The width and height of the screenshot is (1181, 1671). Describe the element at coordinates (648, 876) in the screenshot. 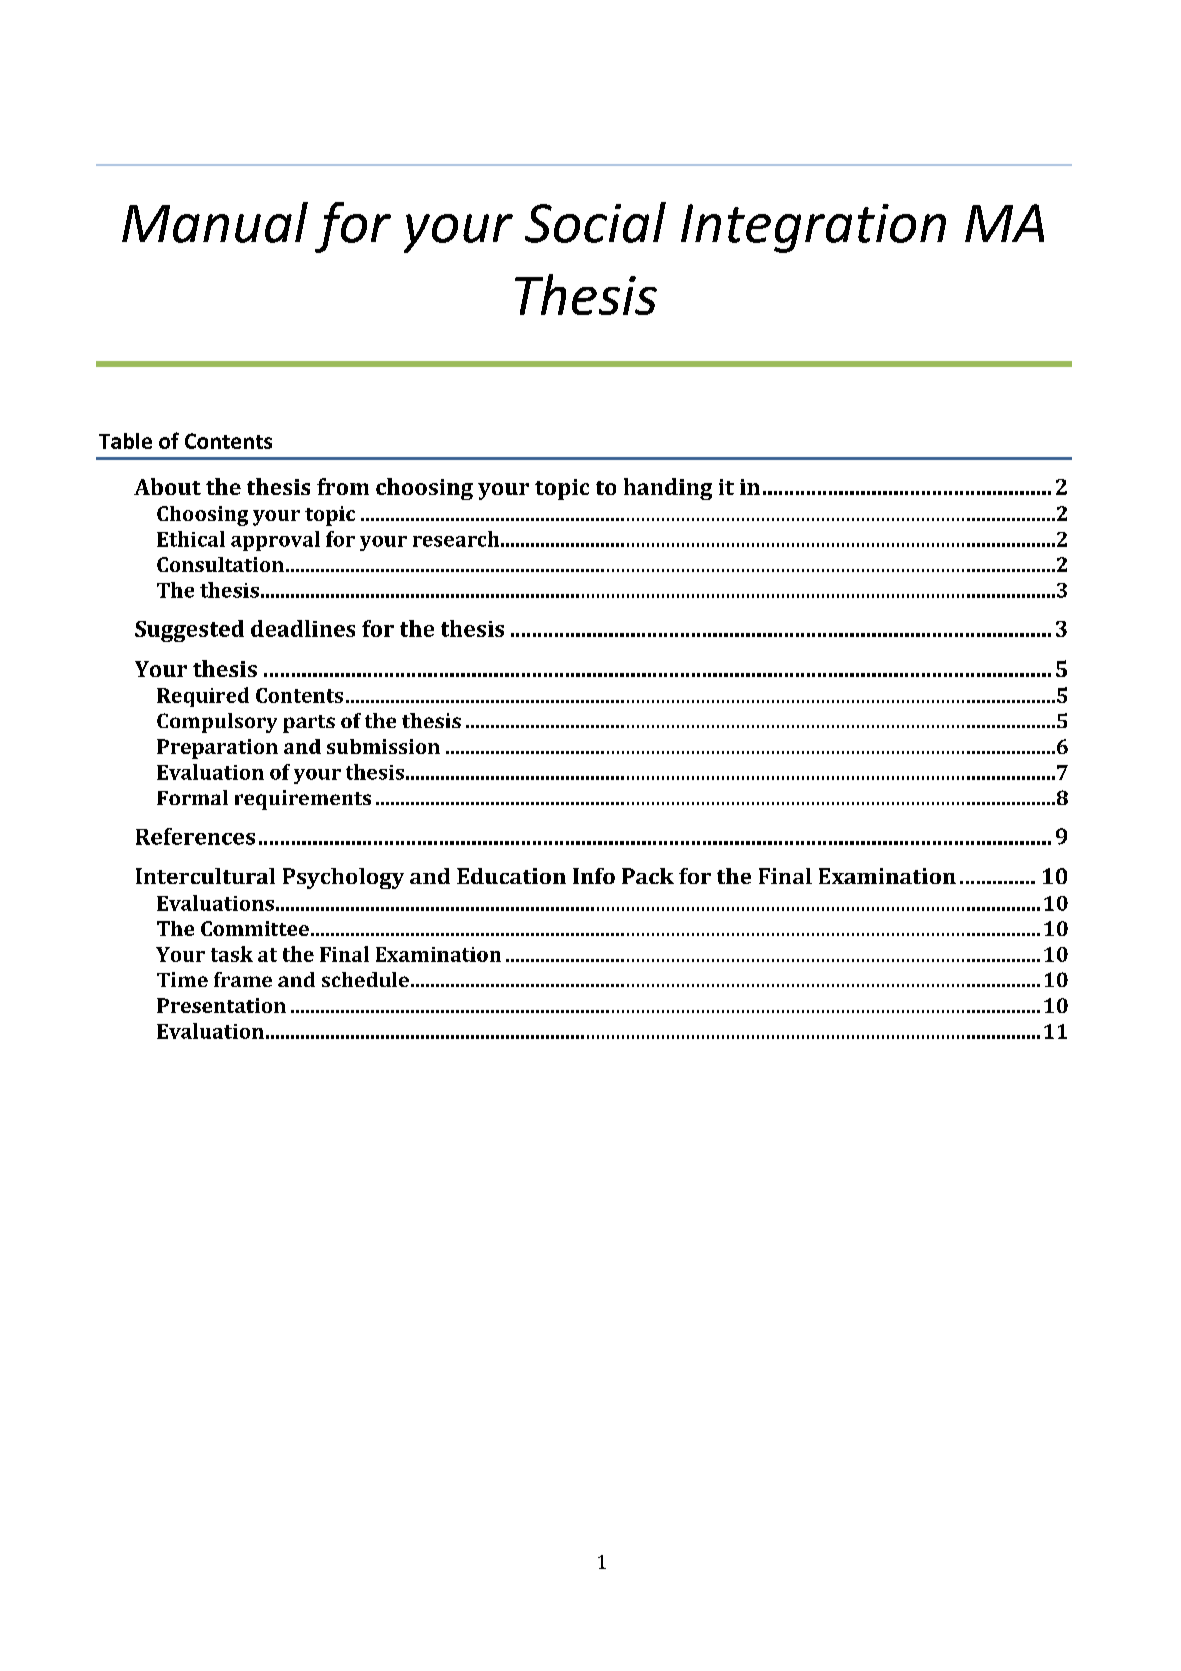

I see `Pack` at that location.
